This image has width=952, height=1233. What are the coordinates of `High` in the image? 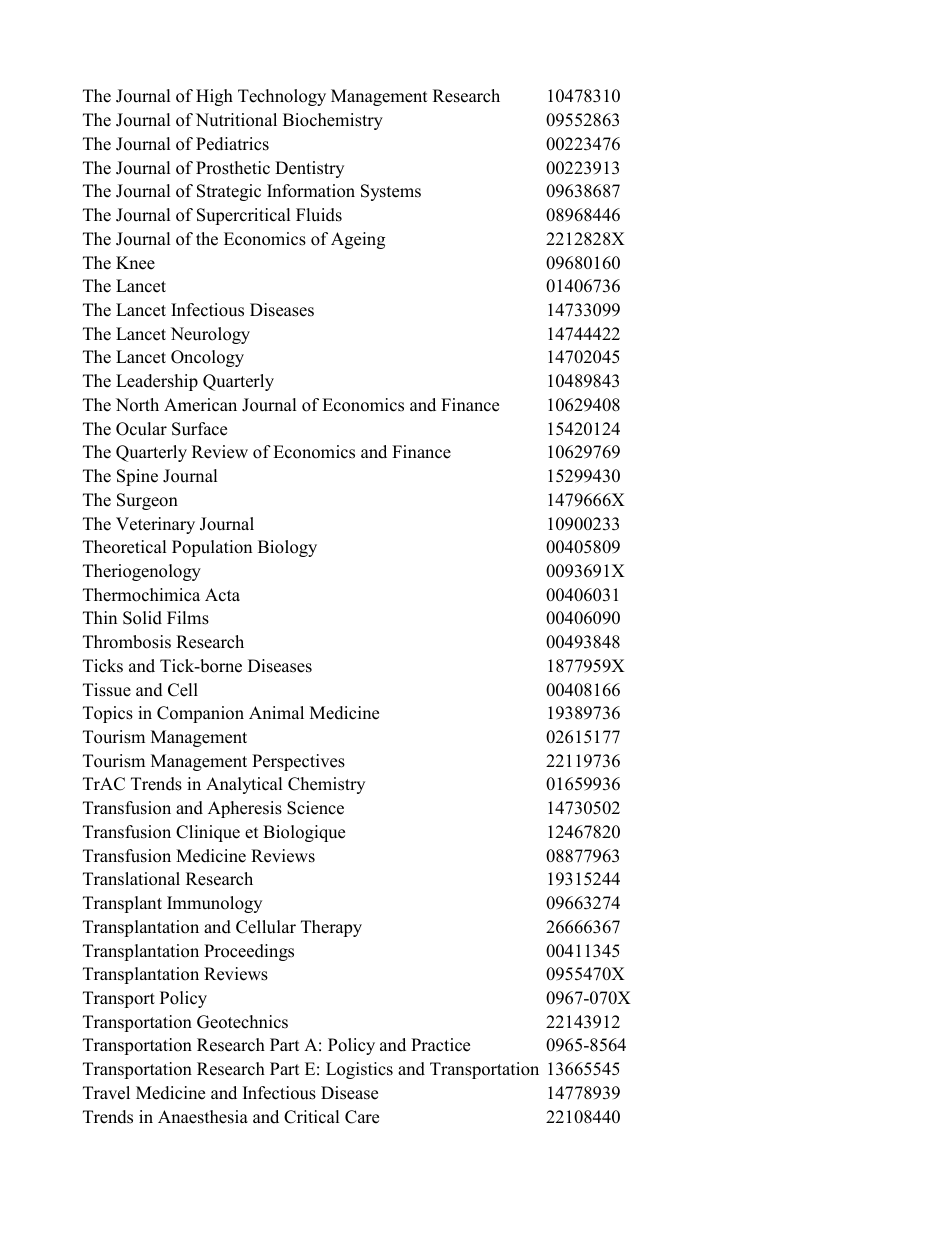 It's located at (214, 97).
